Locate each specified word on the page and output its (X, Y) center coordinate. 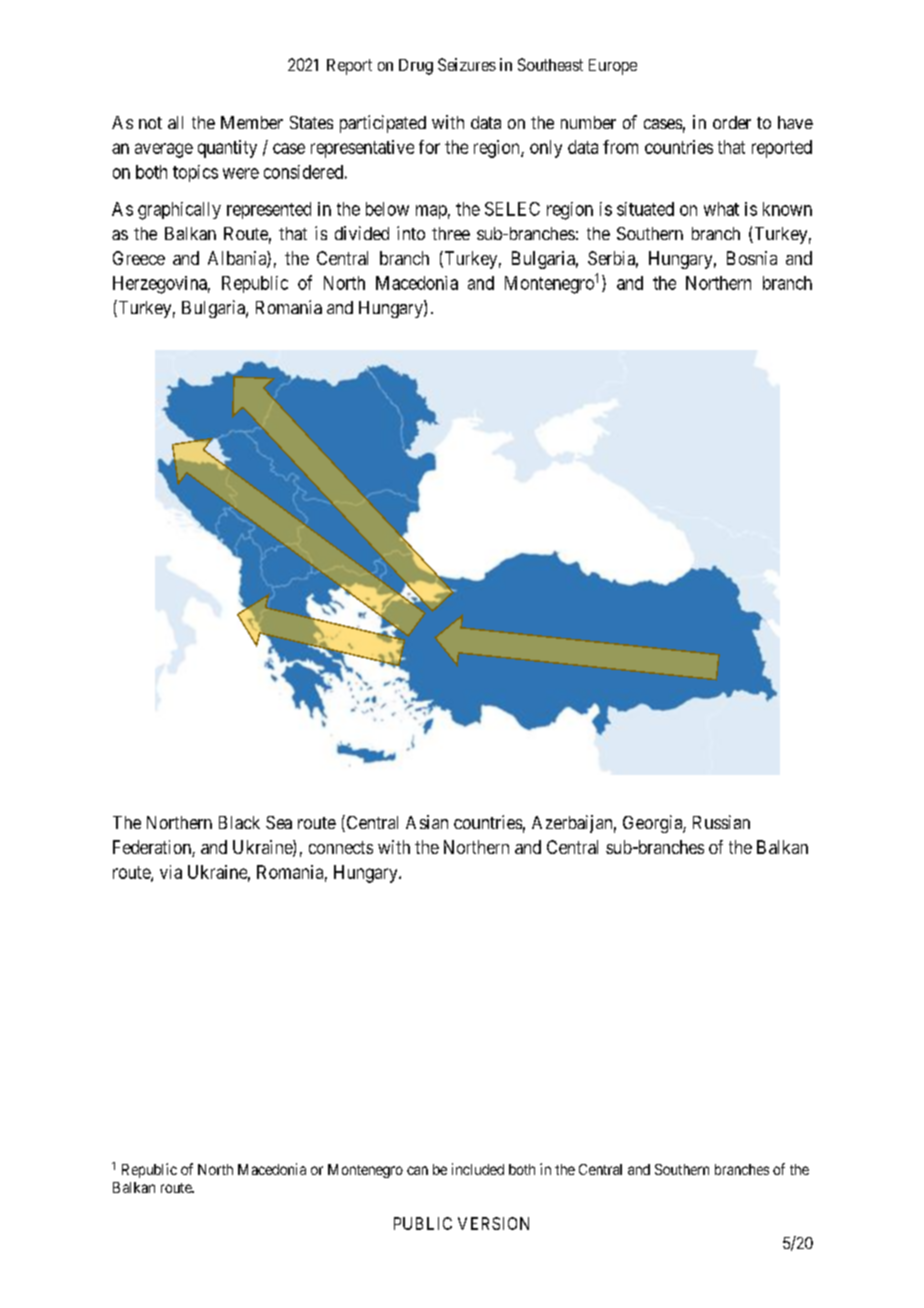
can (417, 1170)
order (732, 122)
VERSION (493, 1223)
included (478, 1169)
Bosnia (752, 258)
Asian (427, 822)
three (451, 233)
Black (239, 822)
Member (252, 122)
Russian (721, 822)
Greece (139, 258)
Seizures (467, 64)
